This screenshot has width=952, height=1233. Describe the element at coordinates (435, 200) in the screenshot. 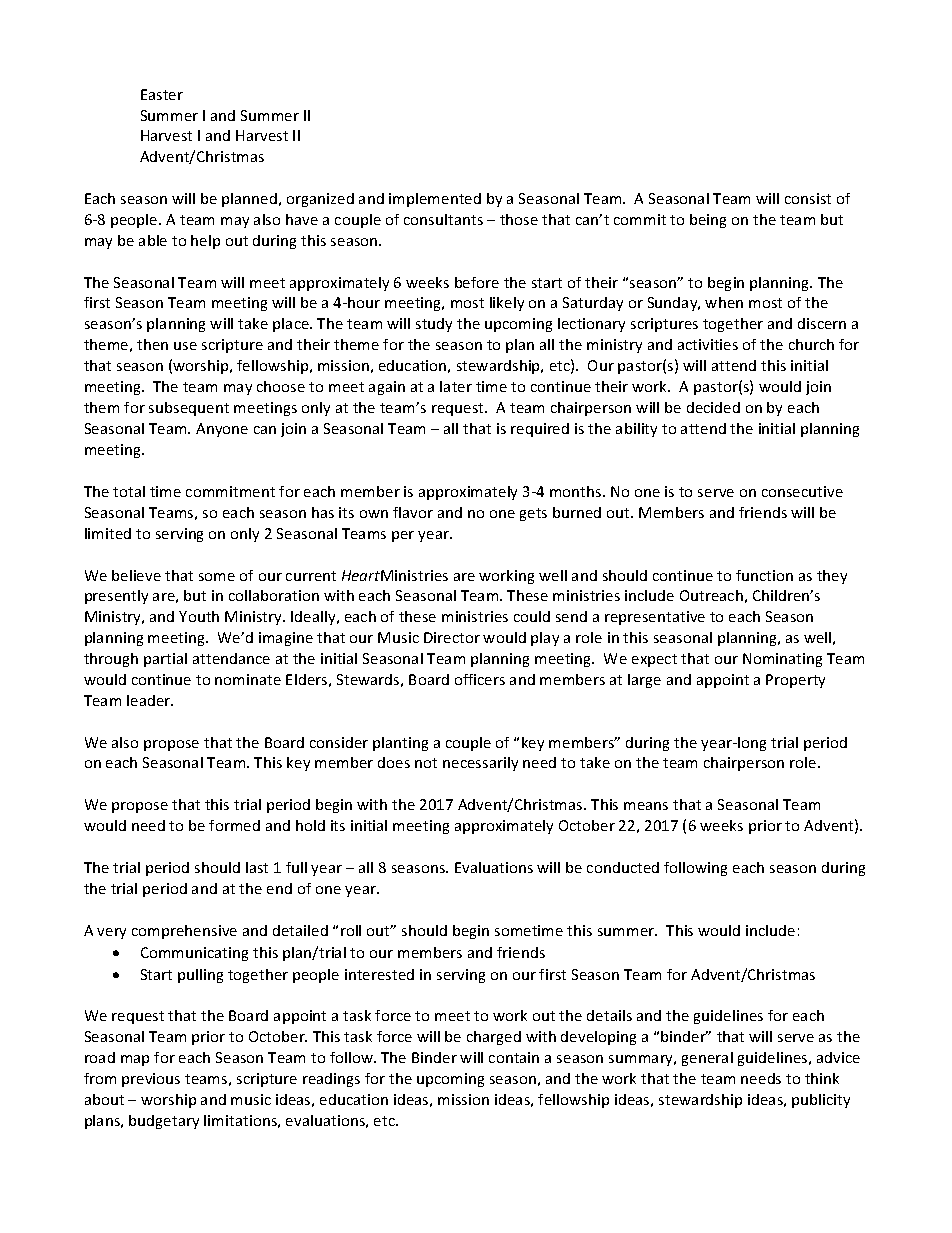

I see `implemented` at that location.
